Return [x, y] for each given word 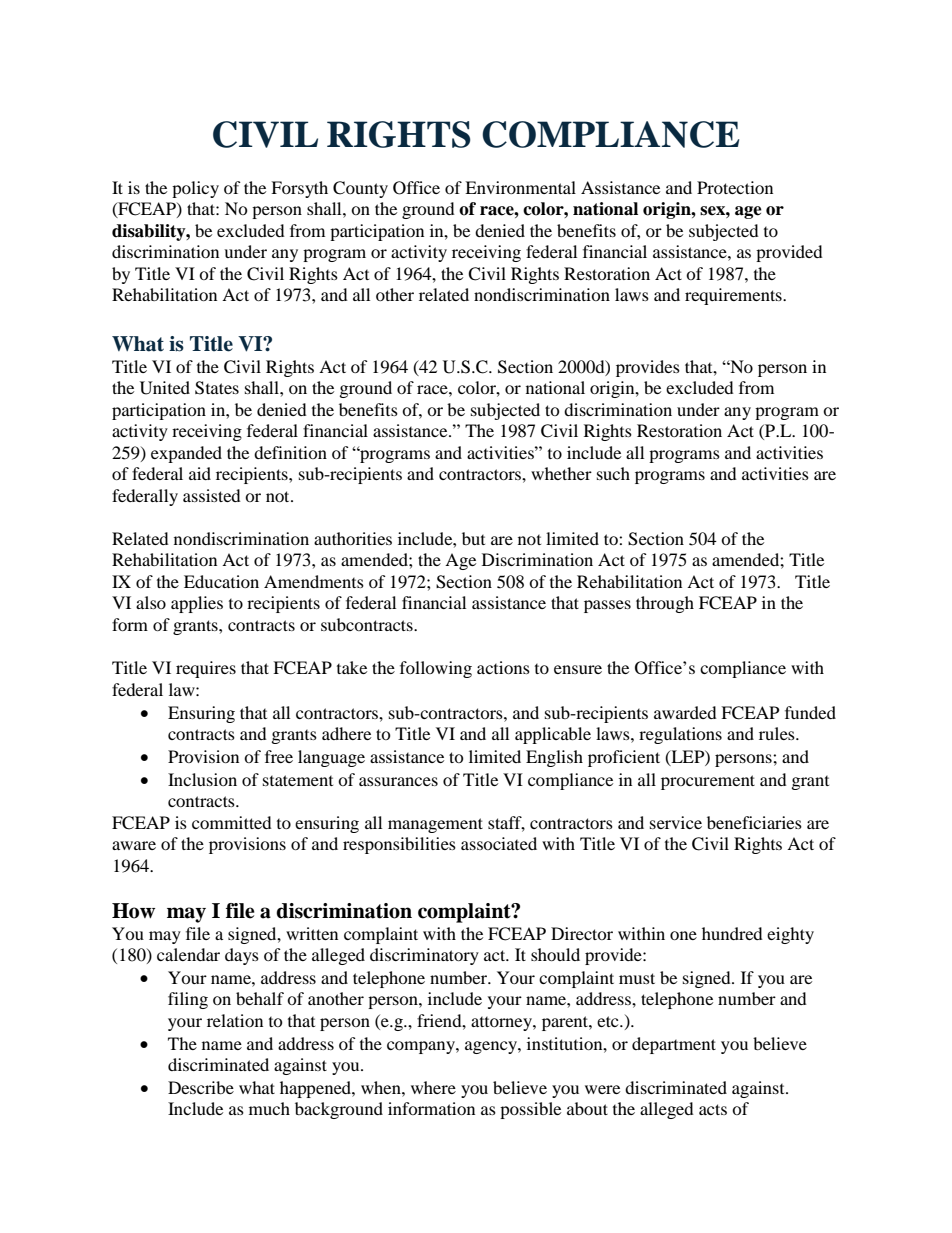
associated [499, 843]
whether [561, 473]
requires [206, 669]
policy [195, 189]
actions [503, 667]
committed [232, 822]
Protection [735, 187]
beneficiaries [754, 822]
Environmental [520, 187]
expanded [186, 454]
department [674, 1045]
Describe [201, 1087]
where [433, 1087]
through [665, 604]
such [613, 473]
